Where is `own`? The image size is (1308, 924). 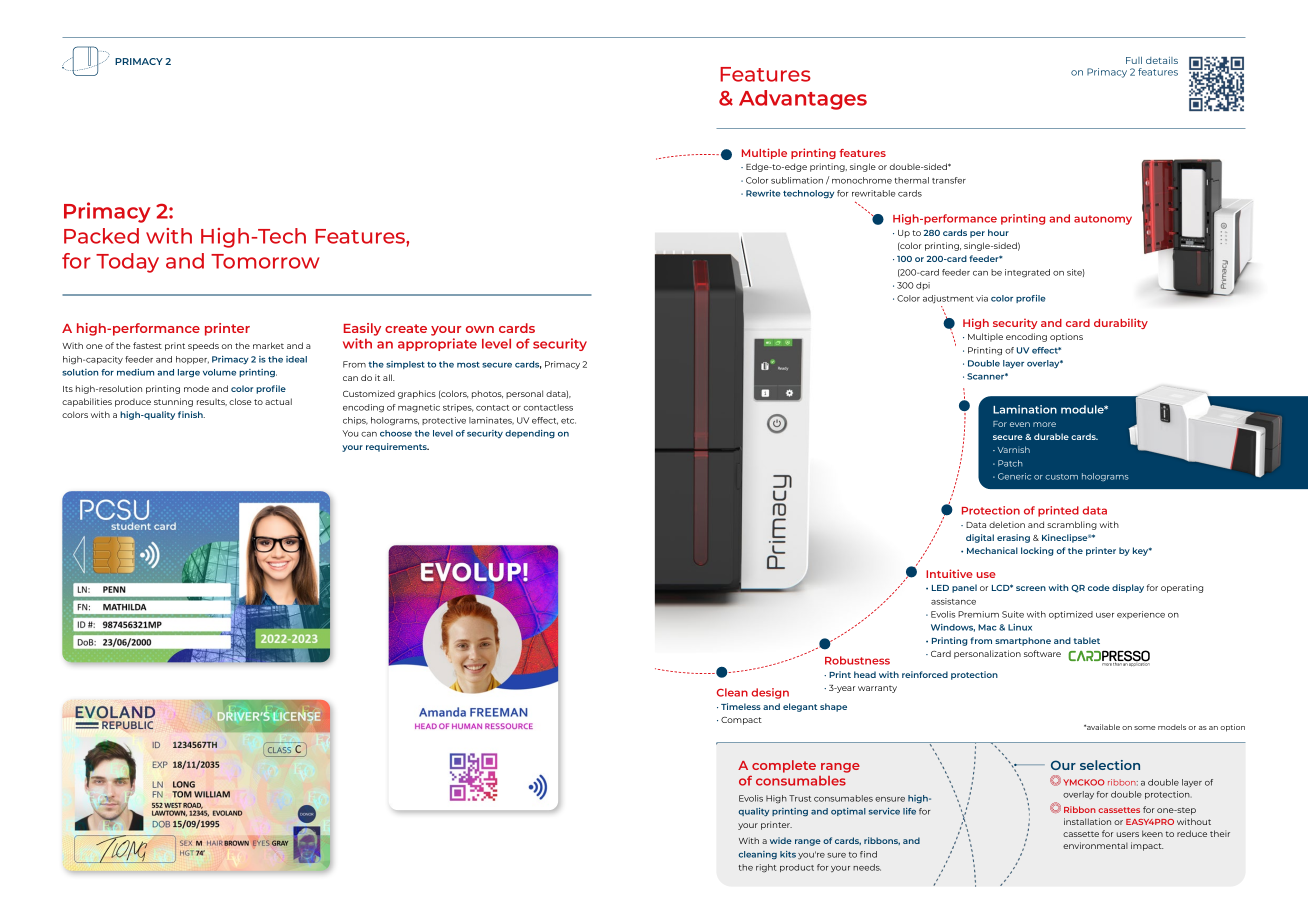 own is located at coordinates (480, 329).
